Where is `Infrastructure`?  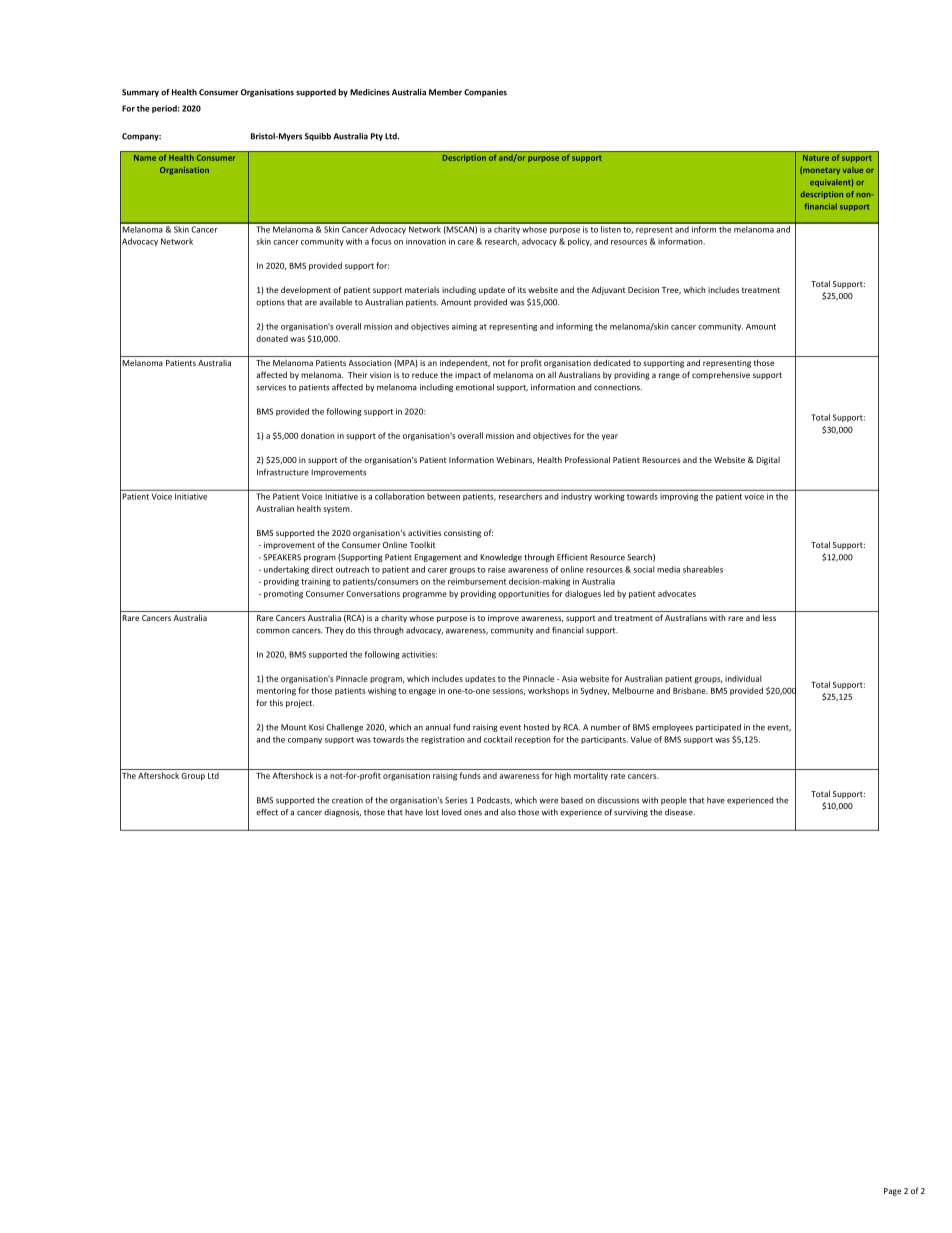 Infrastructure is located at coordinates (283, 472).
